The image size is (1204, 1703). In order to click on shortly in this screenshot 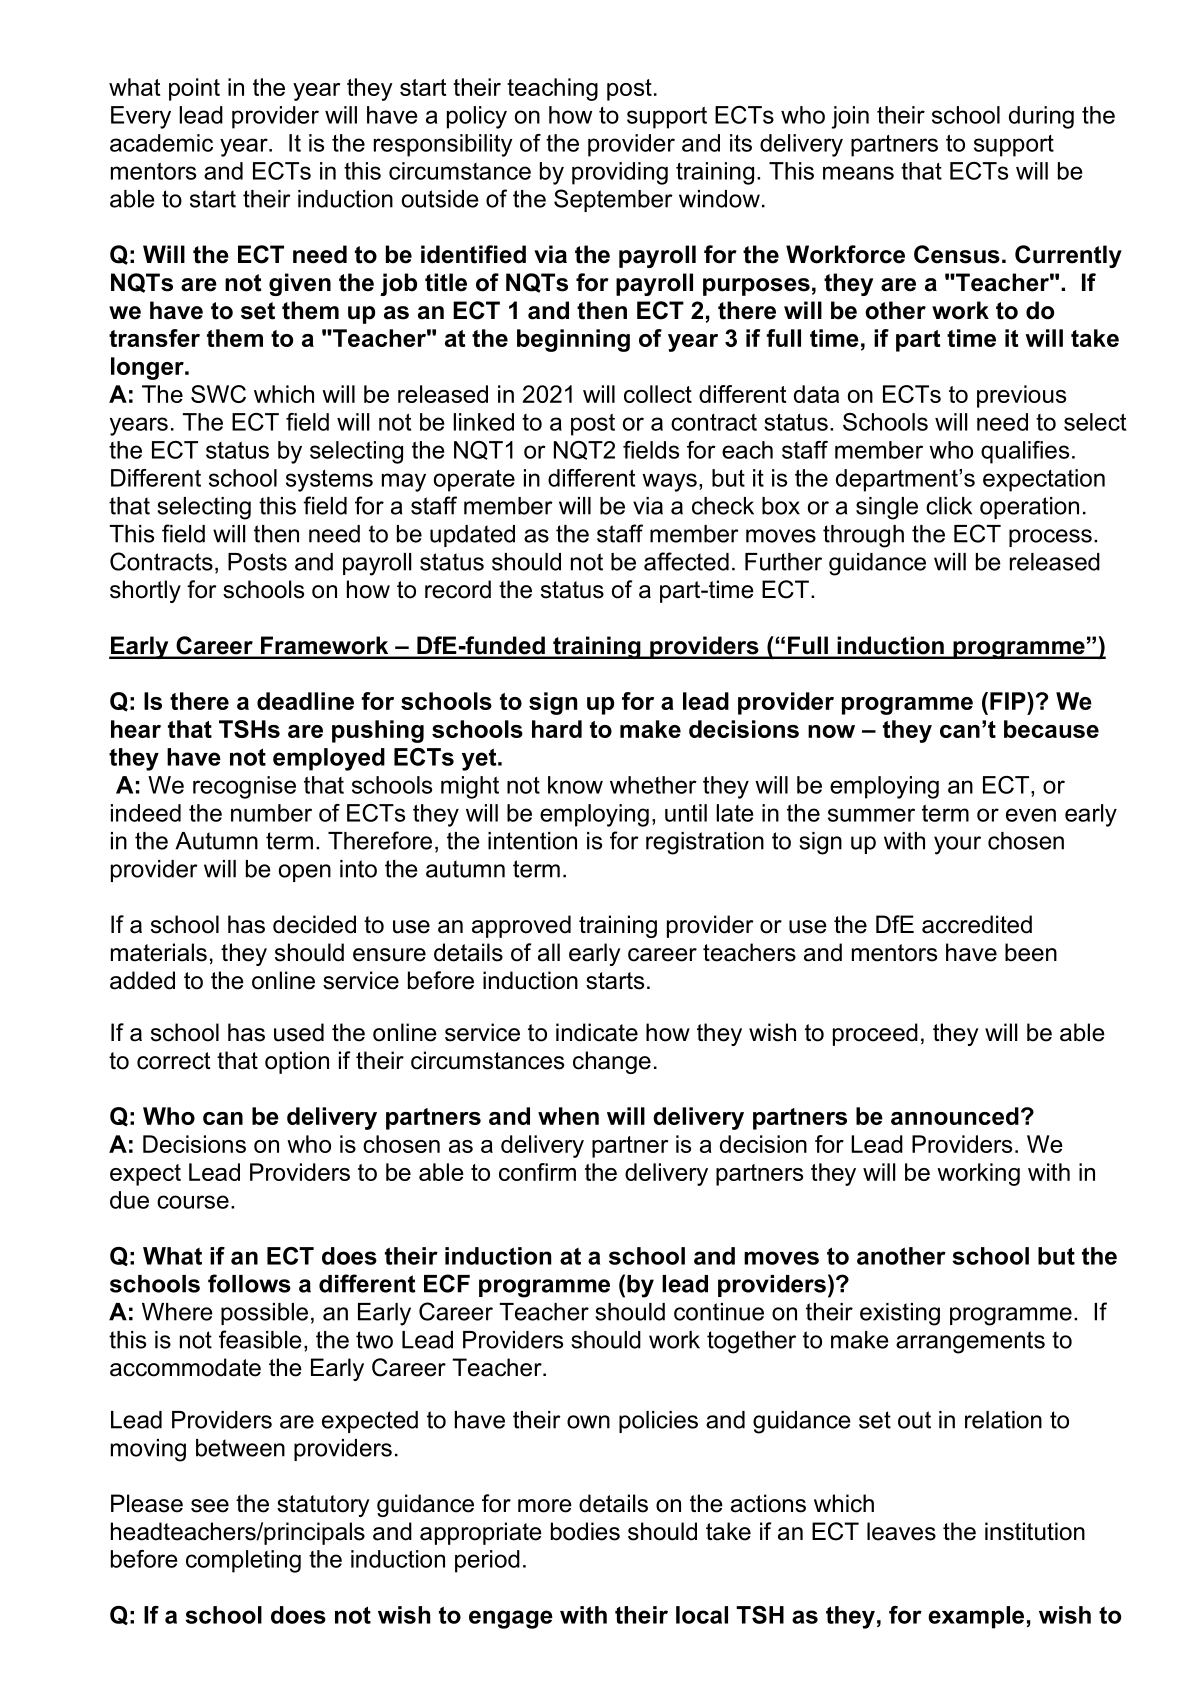, I will do `click(145, 591)`.
